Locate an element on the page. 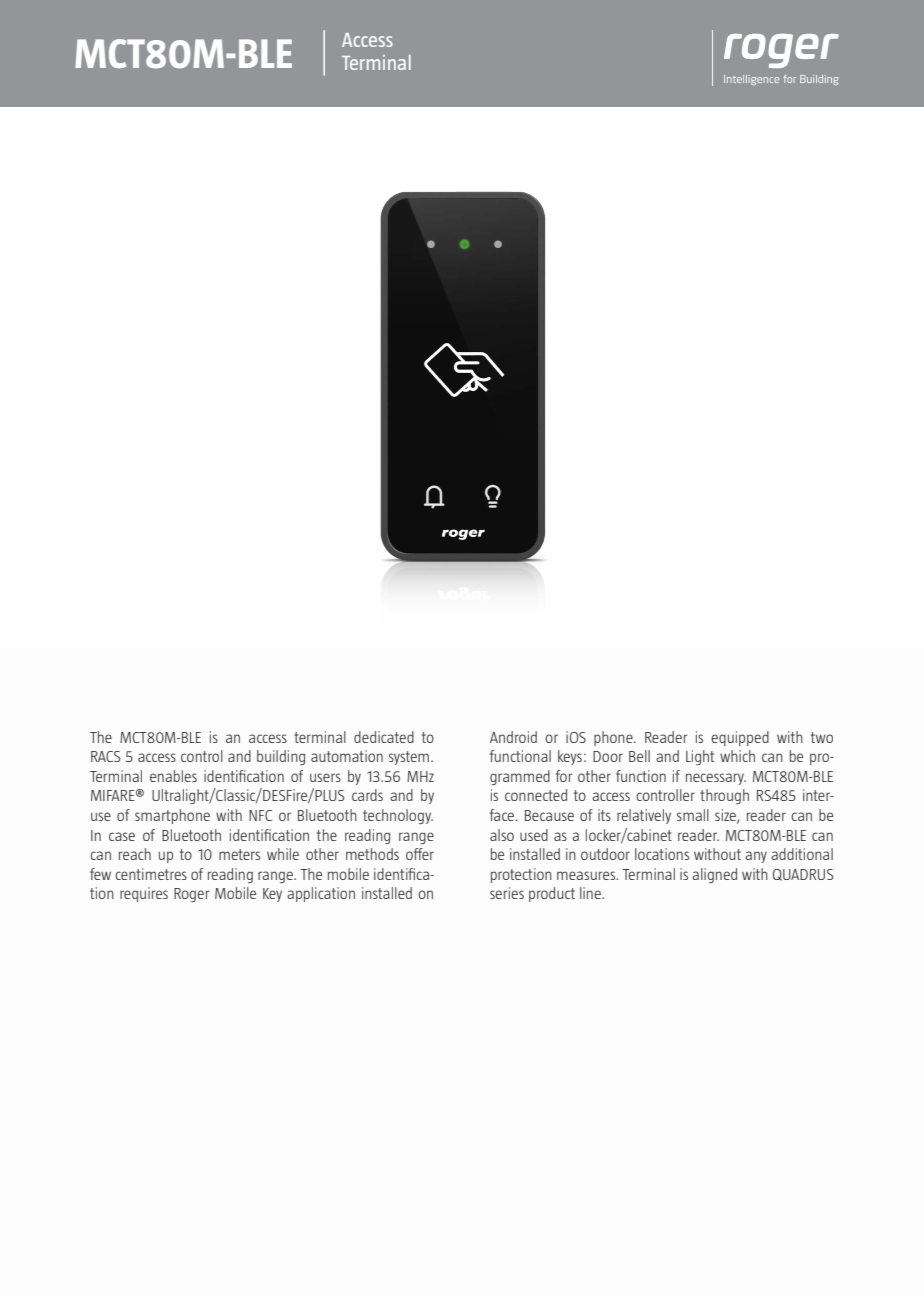 This document has height=1295, width=924. size is located at coordinates (726, 816).
